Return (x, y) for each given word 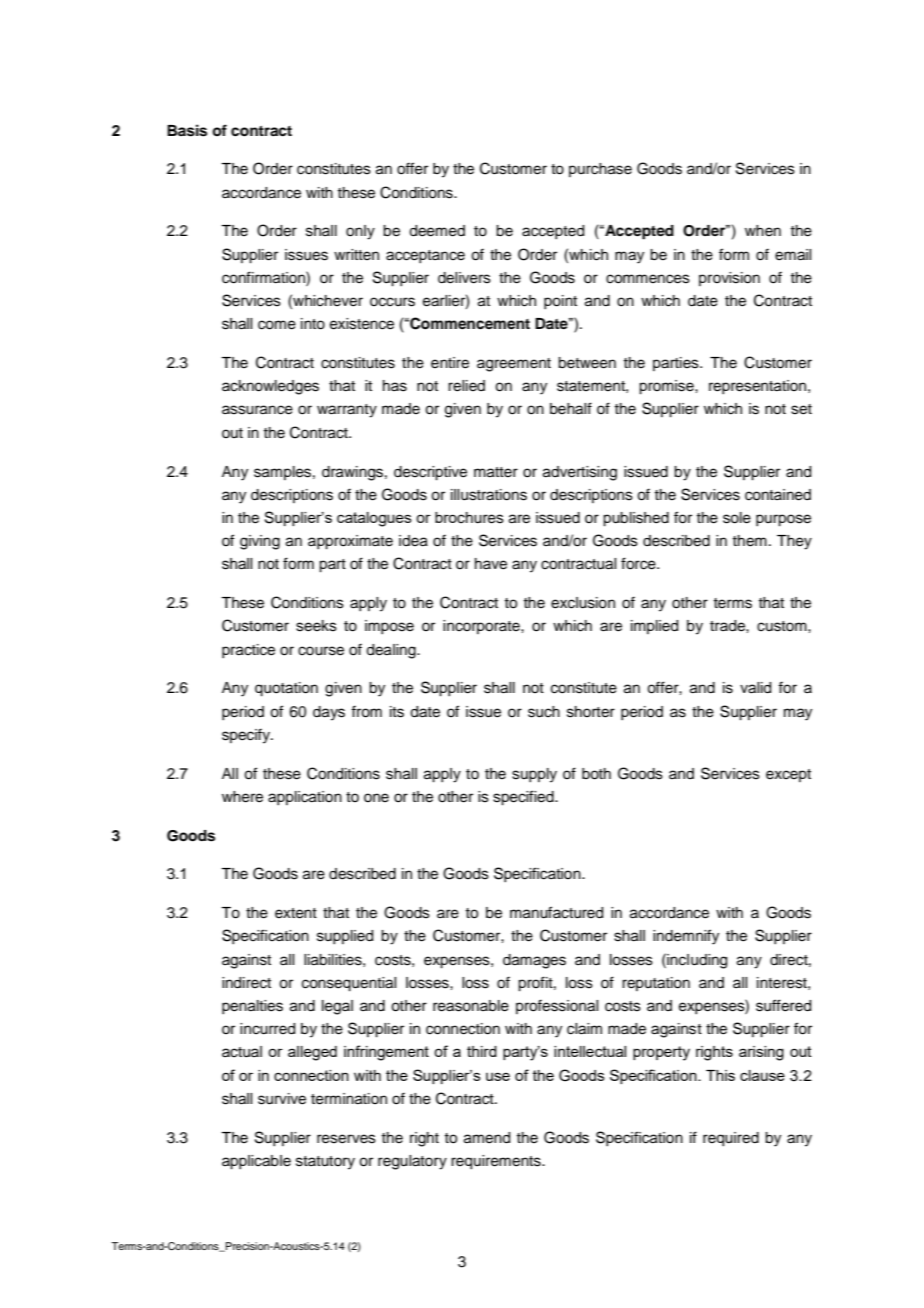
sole (737, 518)
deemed (437, 231)
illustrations (489, 495)
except (788, 775)
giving (260, 542)
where (242, 797)
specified (524, 798)
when (763, 231)
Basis (187, 130)
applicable (256, 1162)
